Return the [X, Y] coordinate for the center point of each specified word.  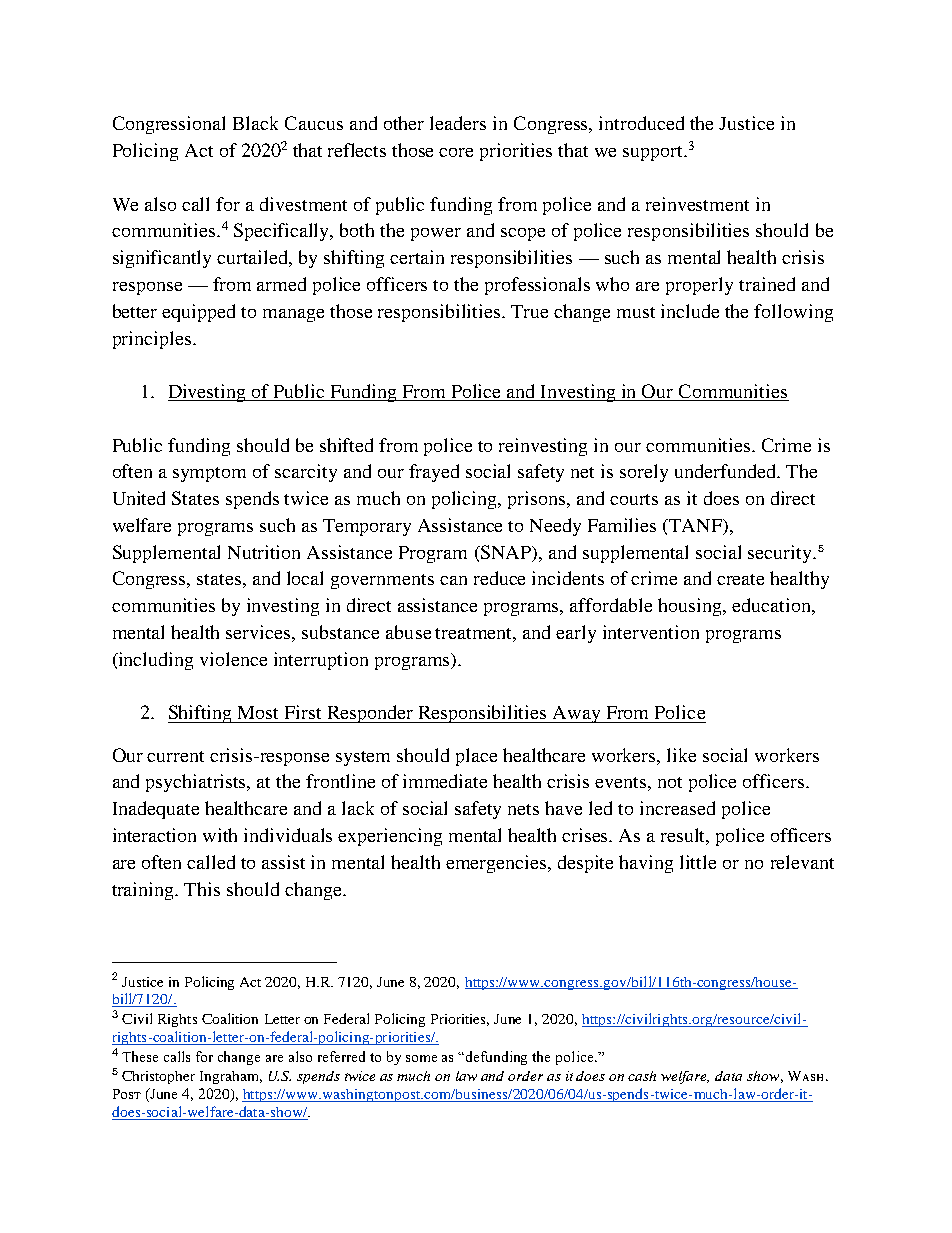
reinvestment [697, 204]
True [529, 311]
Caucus [314, 123]
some [421, 1058]
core [456, 152]
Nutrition [264, 552]
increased [677, 808]
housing [691, 607]
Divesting [208, 393]
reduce [499, 578]
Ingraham [231, 1077]
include [690, 311]
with [220, 835]
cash [642, 1076]
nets [523, 809]
